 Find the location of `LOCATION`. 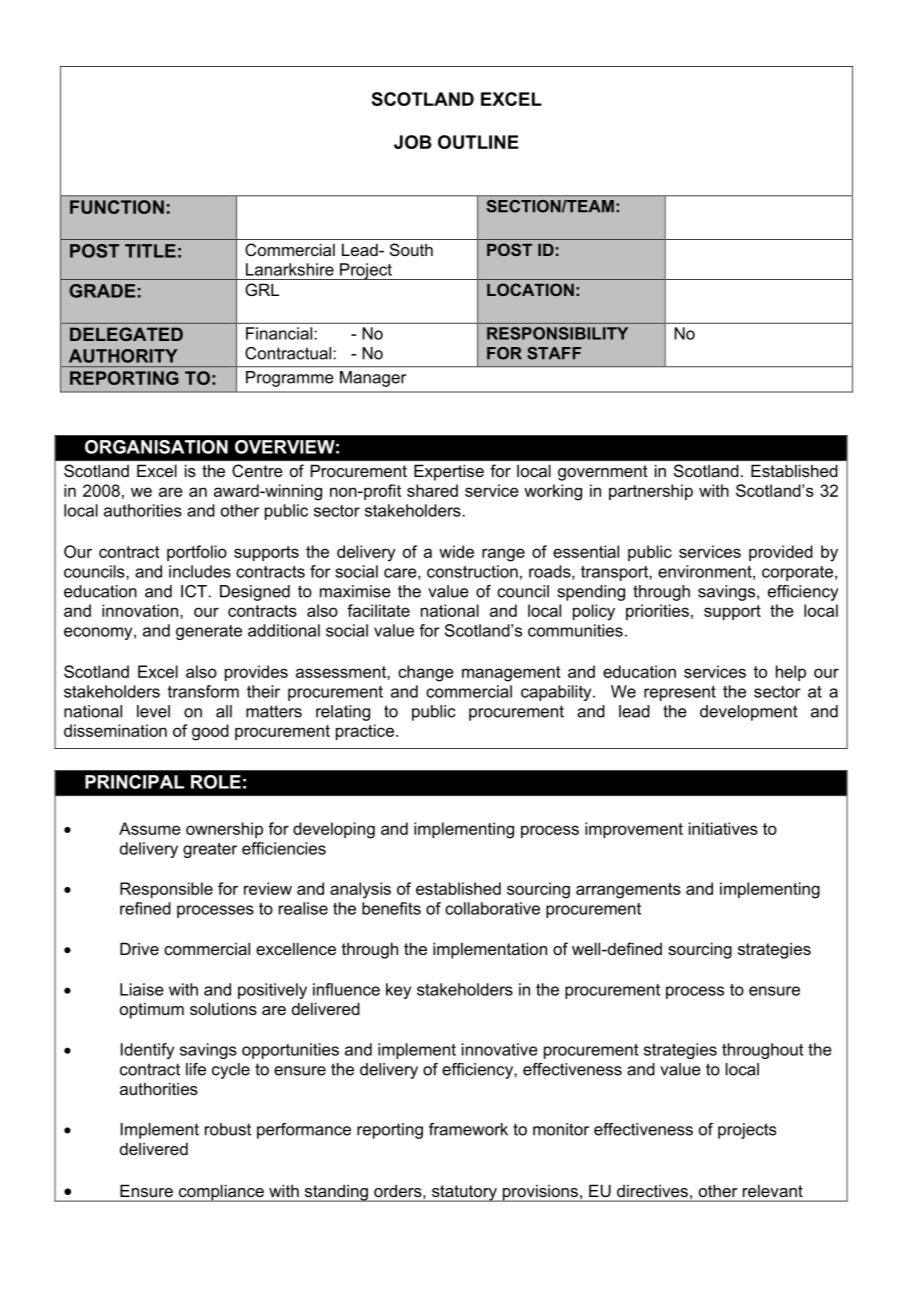

LOCATION is located at coordinates (530, 289).
